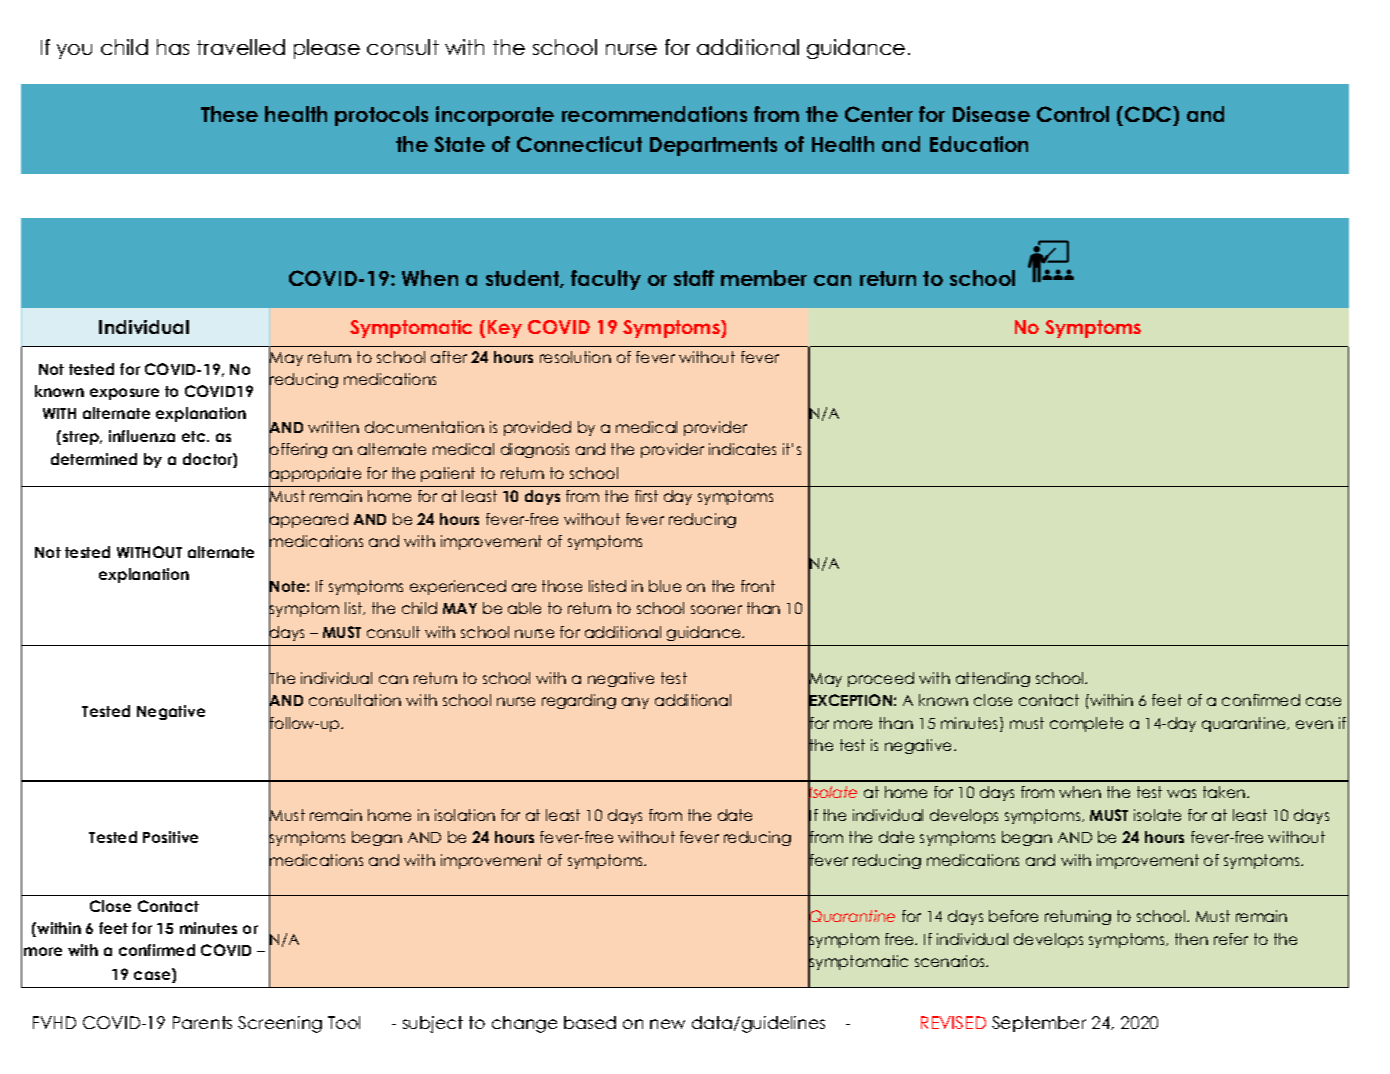  Describe the element at coordinates (1146, 114) in the screenshot. I see `CDC` at that location.
